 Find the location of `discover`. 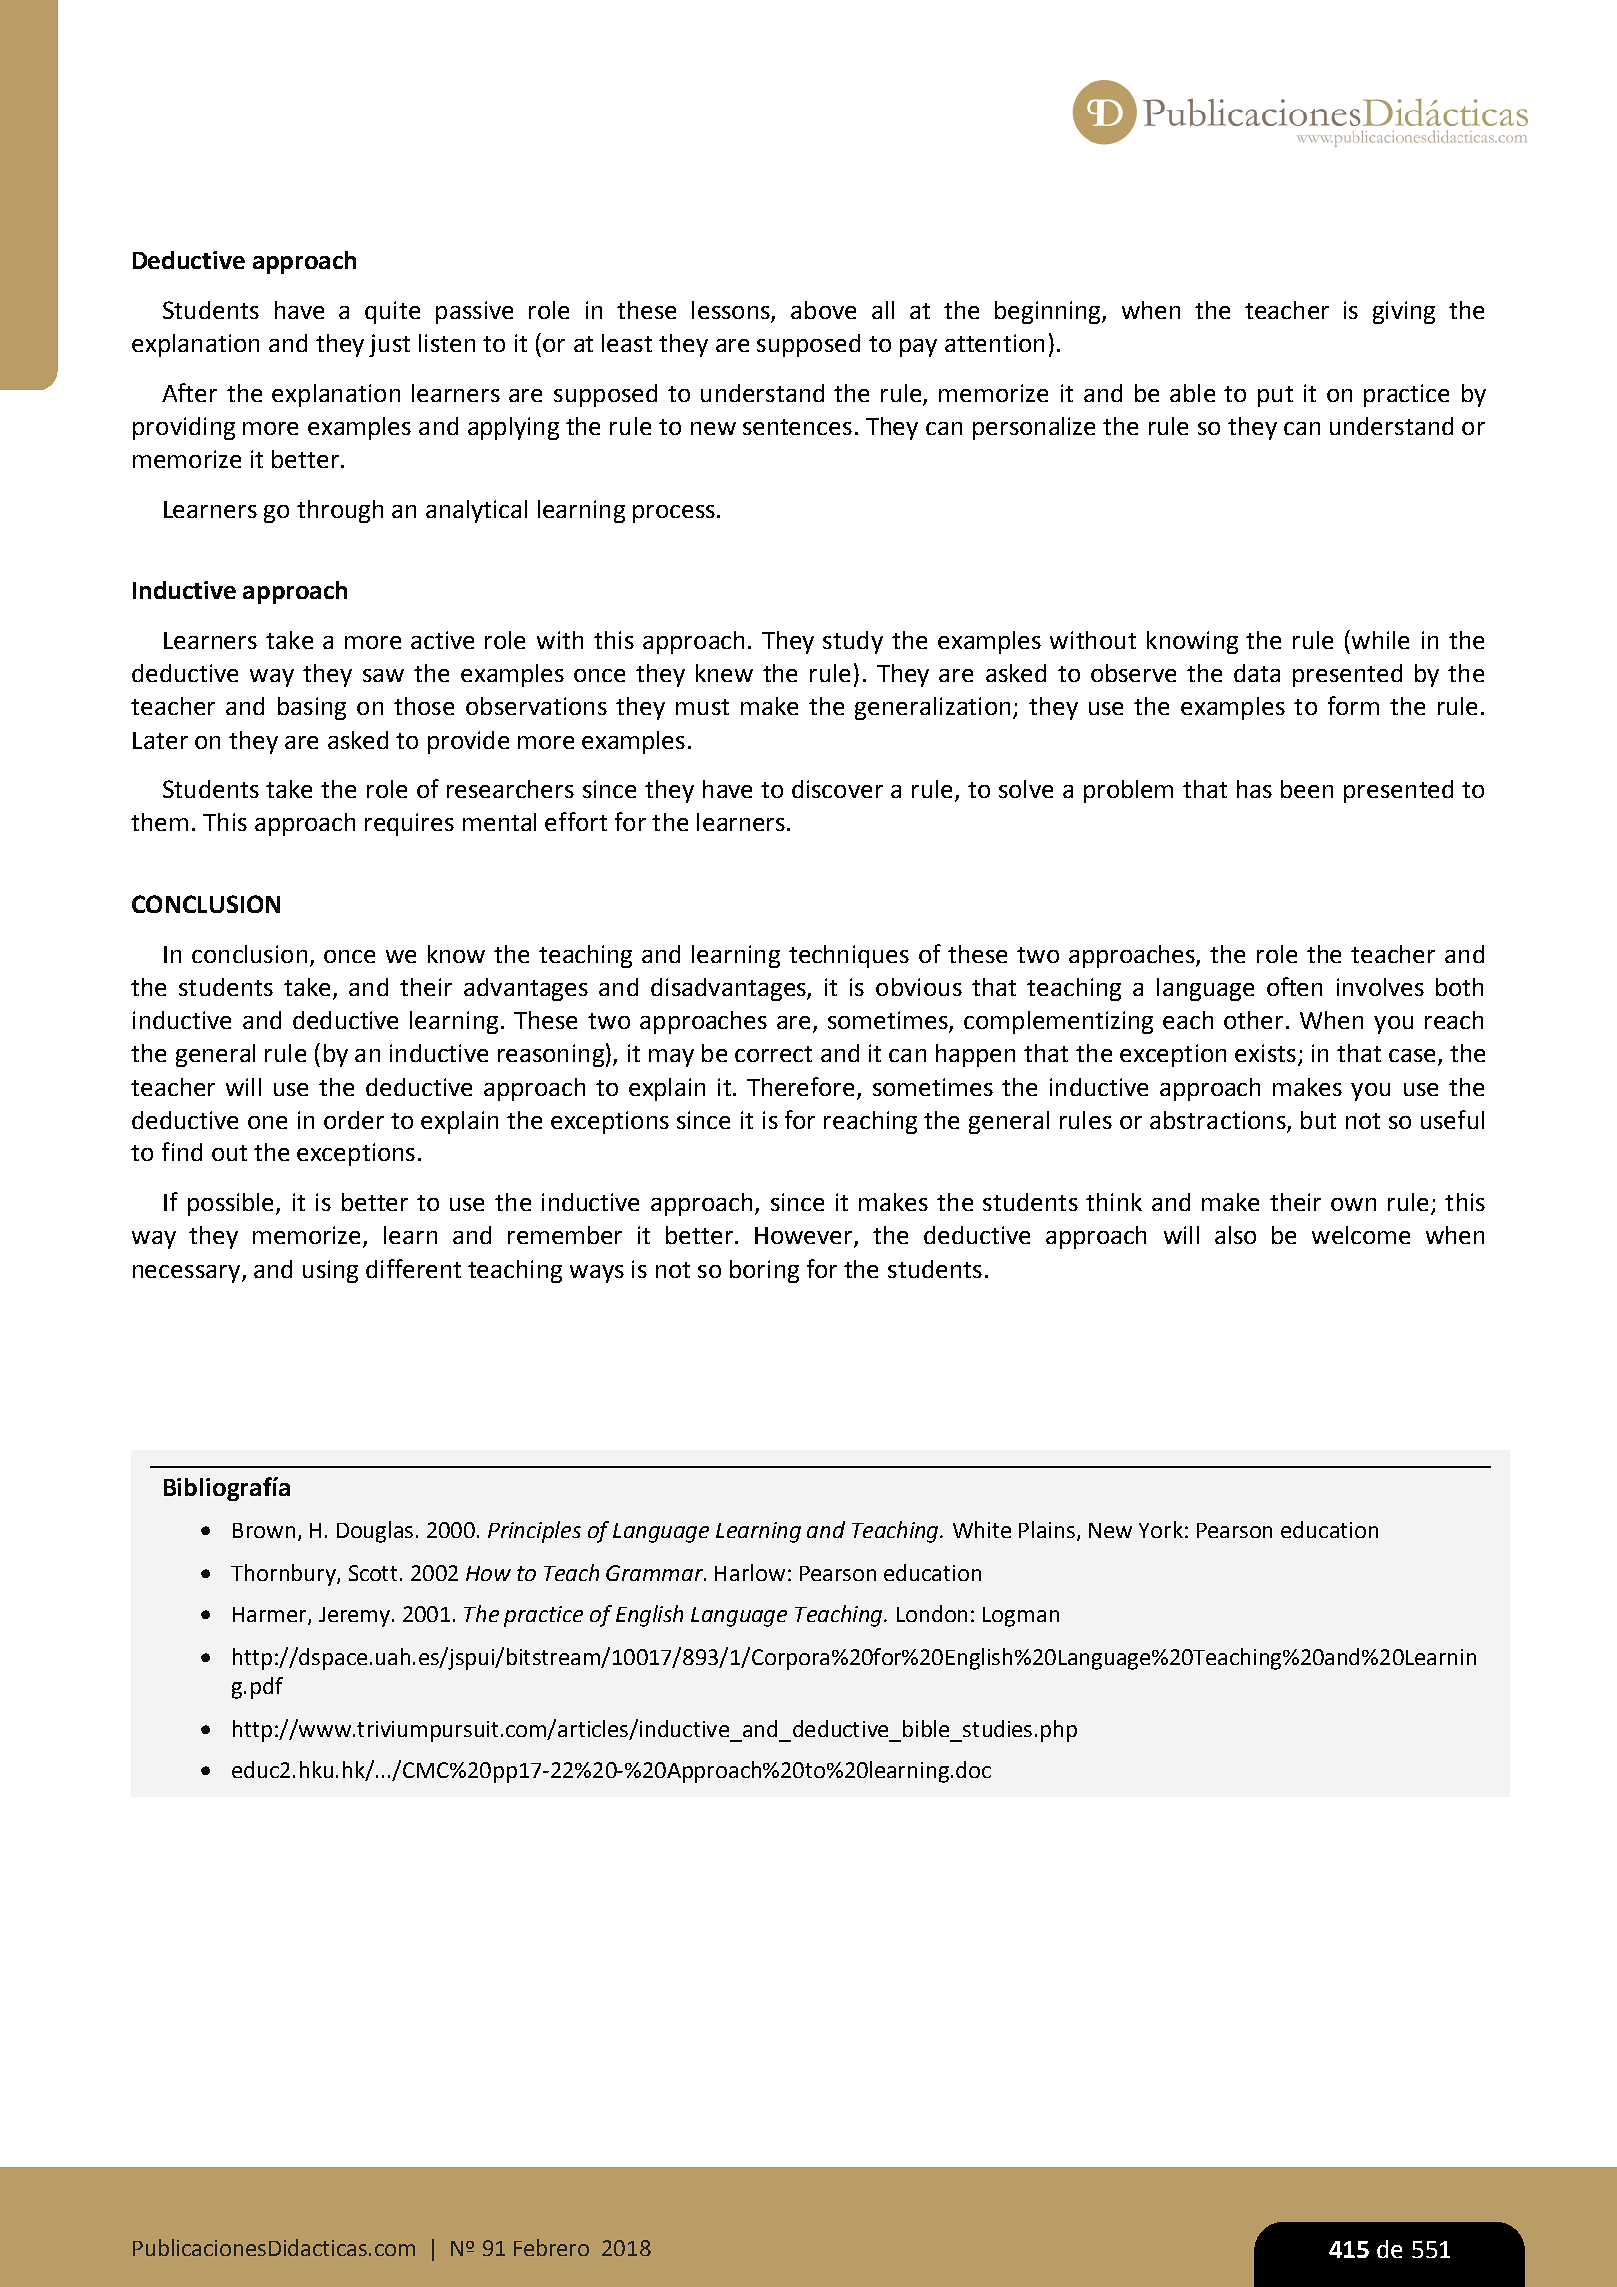

discover is located at coordinates (837, 789).
